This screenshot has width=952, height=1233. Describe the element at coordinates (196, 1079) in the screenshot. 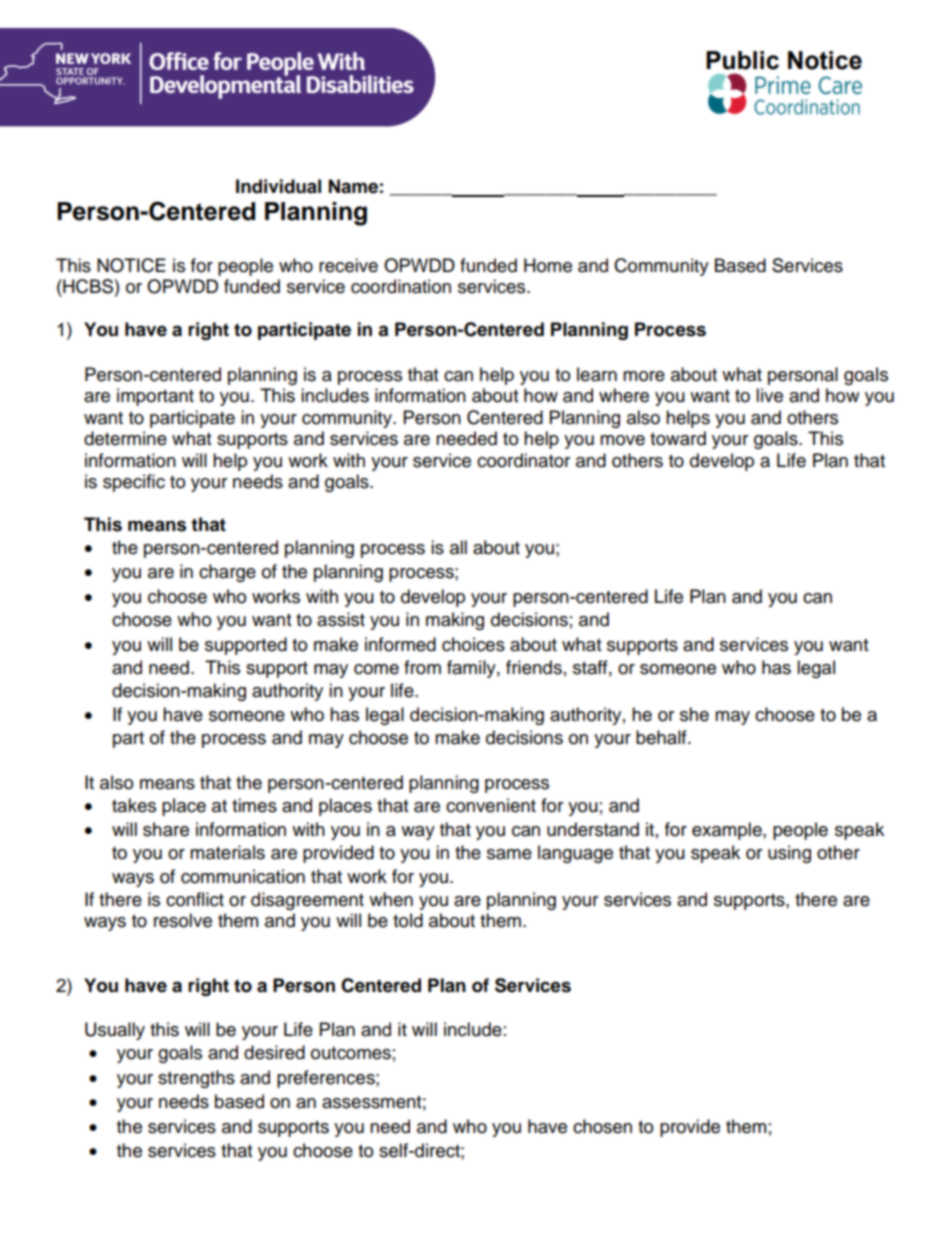

I see `strengths` at that location.
